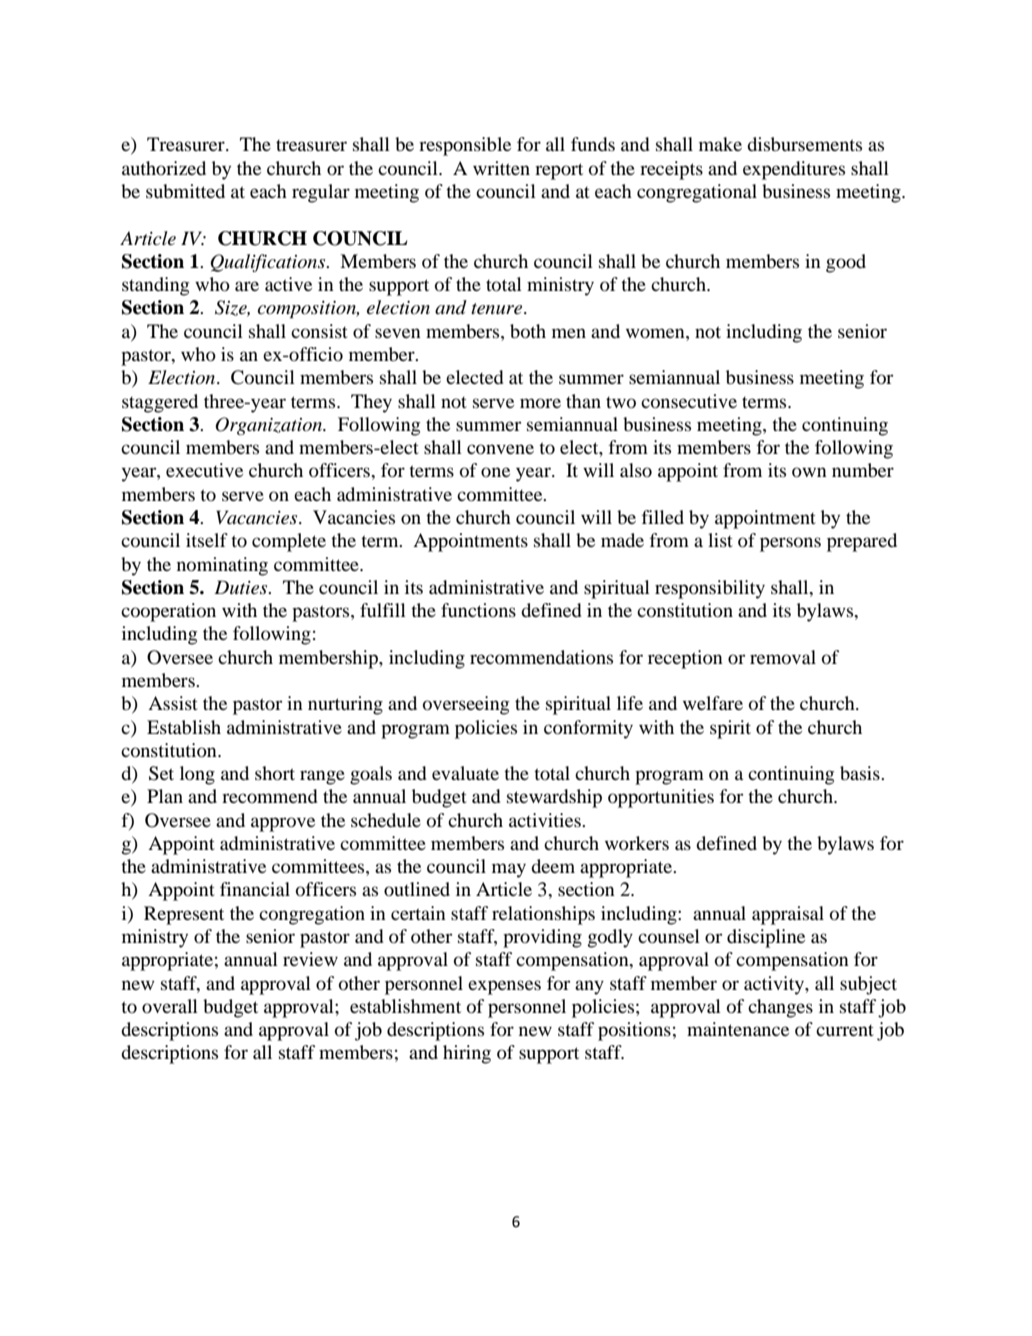  What do you see at coordinates (185, 191) in the page?
I see `submitted` at bounding box center [185, 191].
